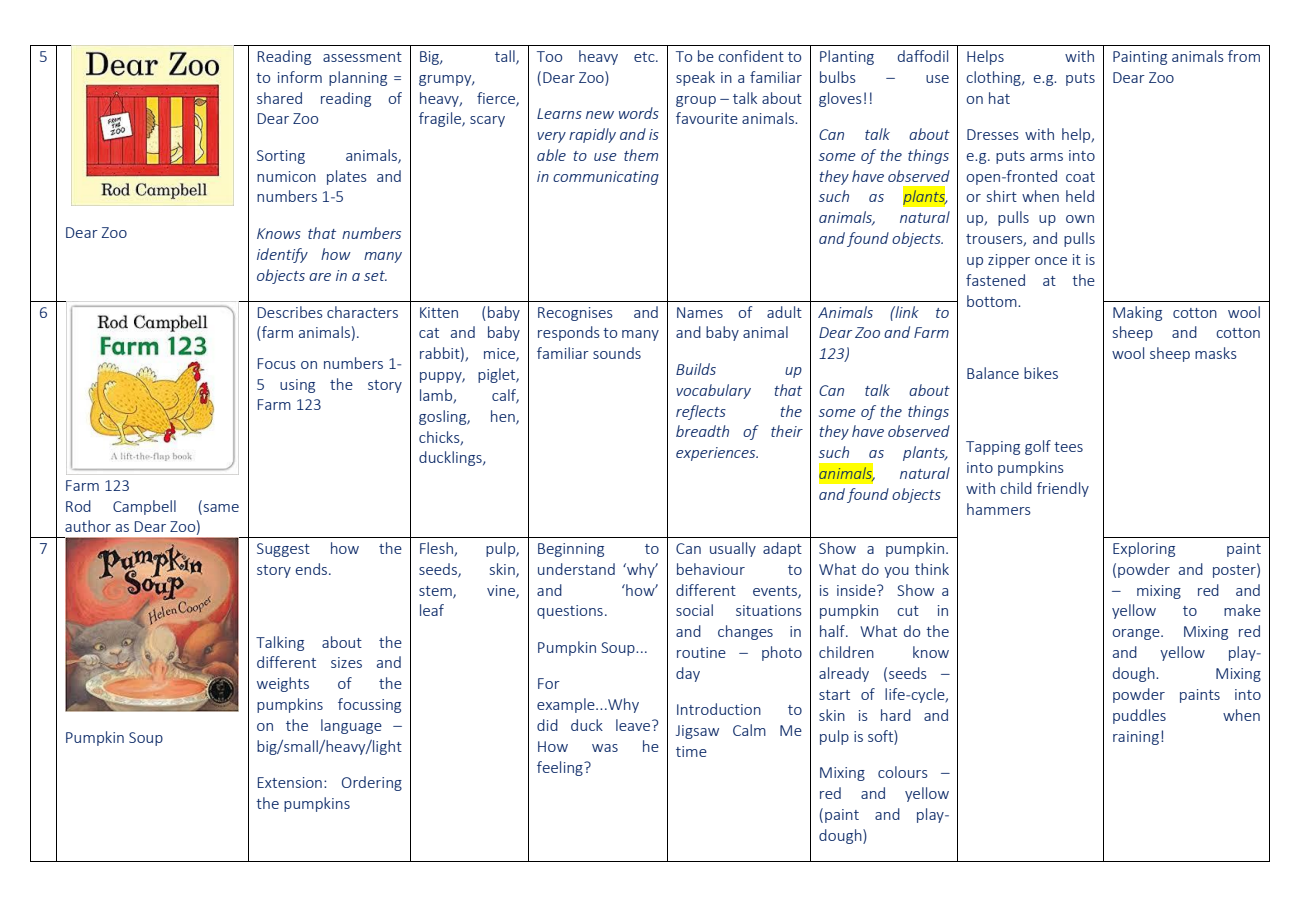  I want to click on make, so click(1242, 610).
